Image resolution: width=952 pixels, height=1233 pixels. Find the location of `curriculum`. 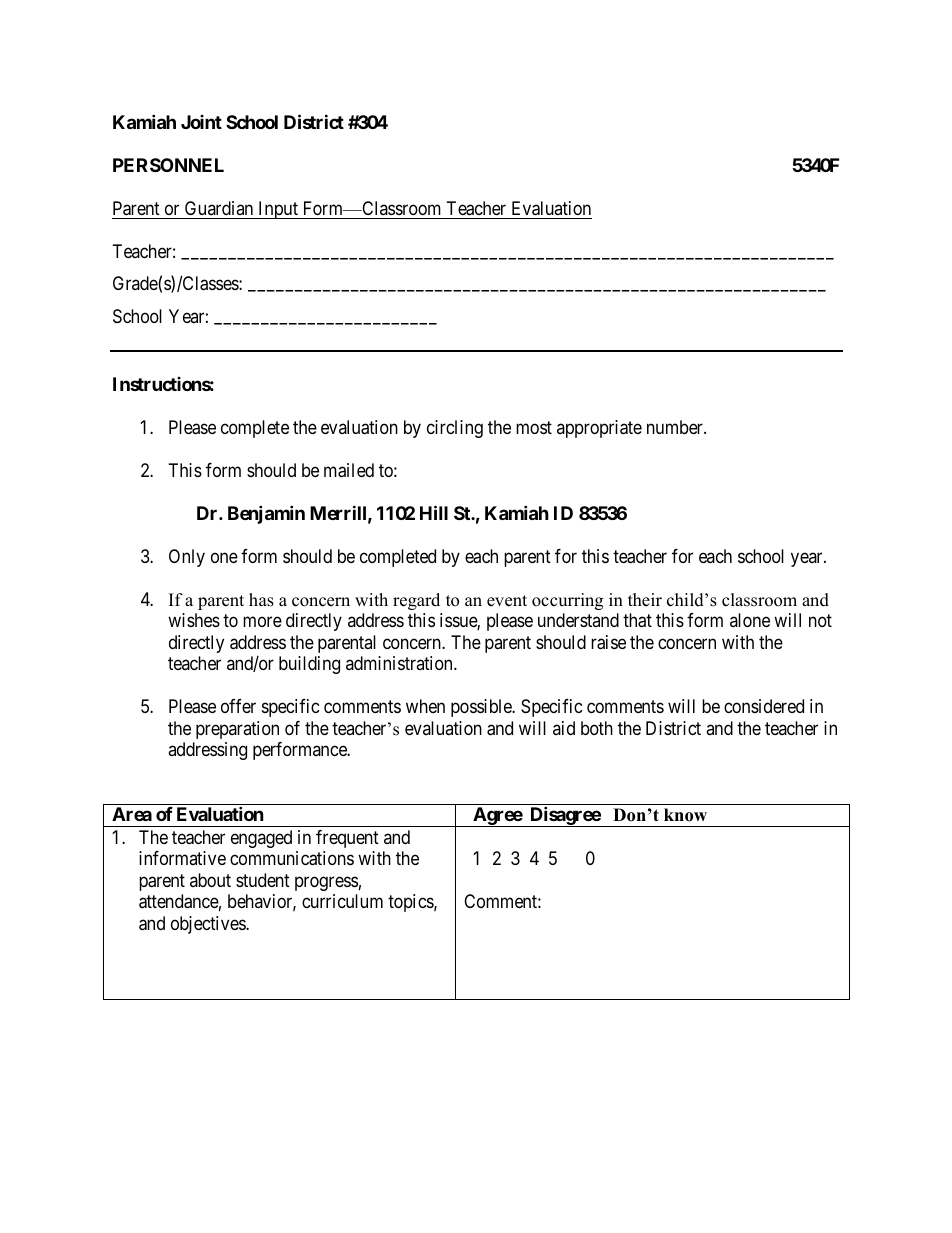

curriculum is located at coordinates (342, 901).
